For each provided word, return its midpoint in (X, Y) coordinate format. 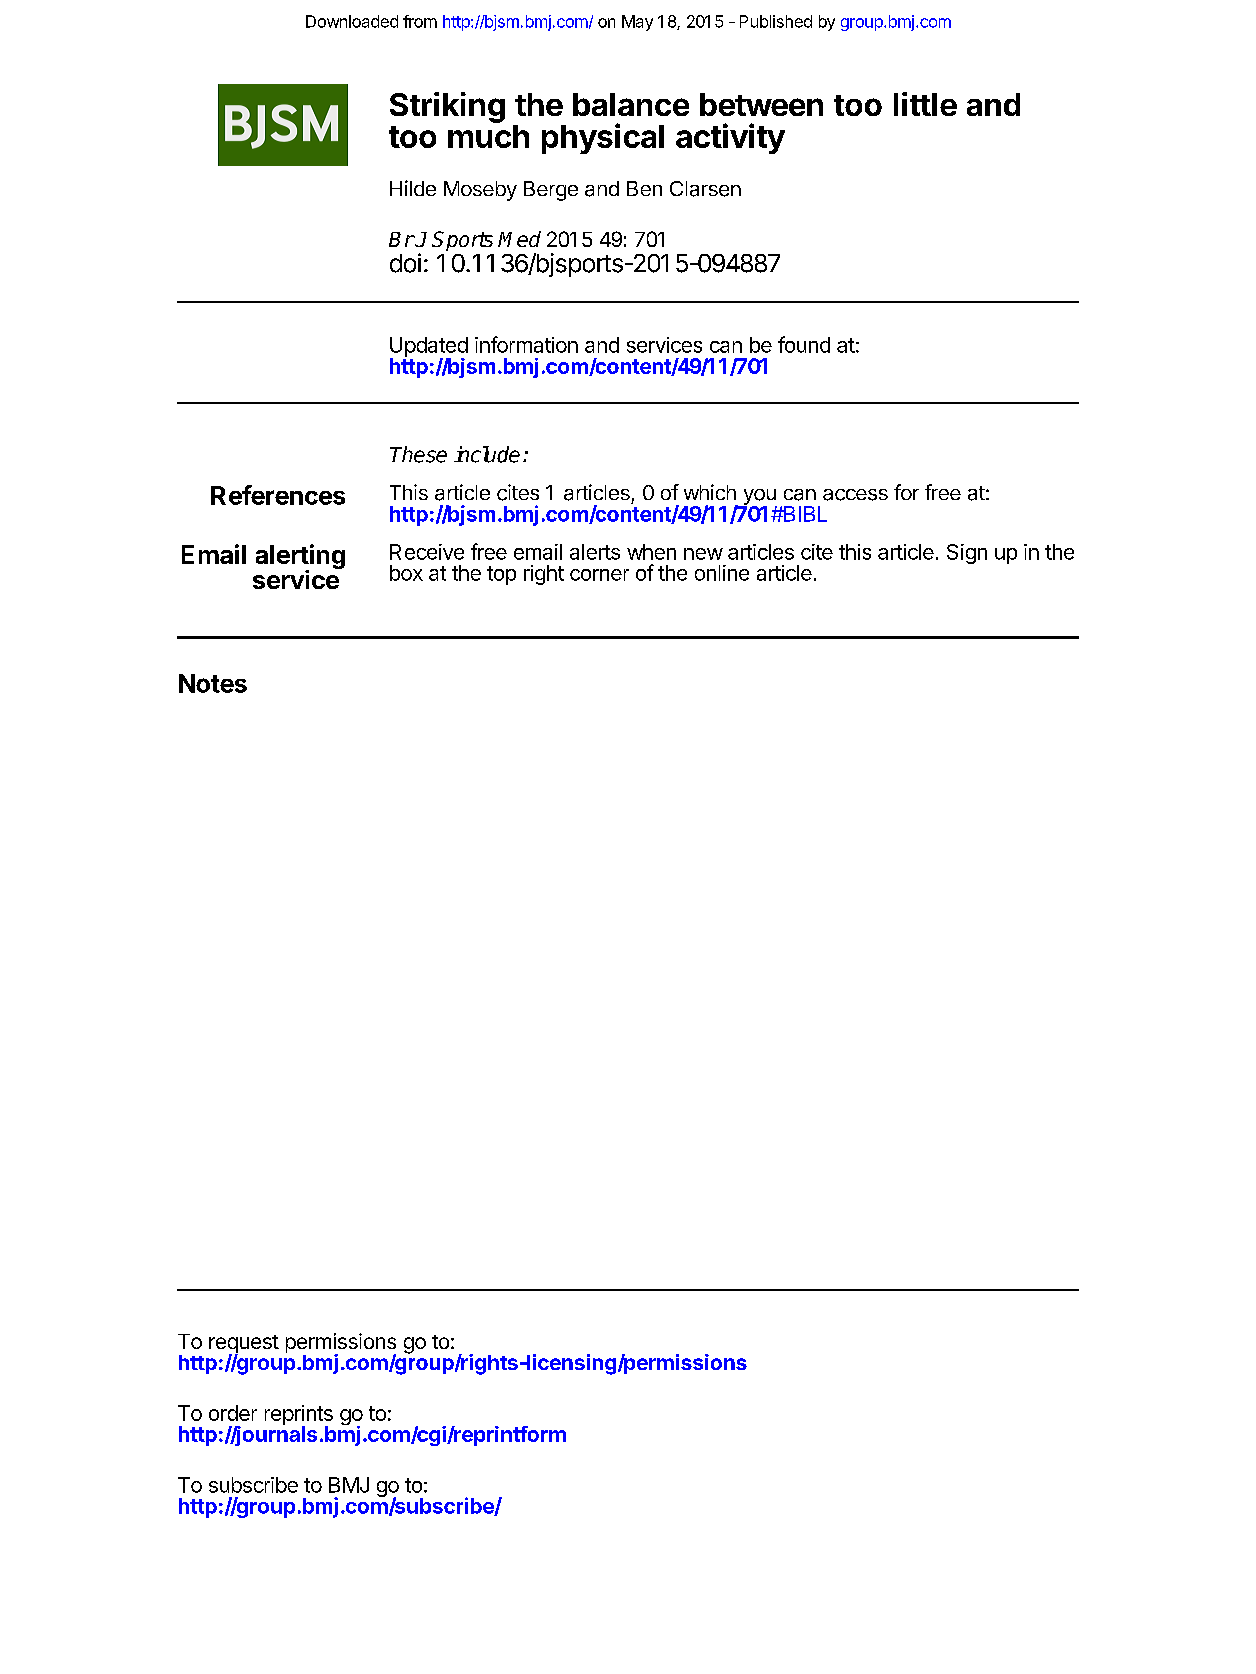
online (722, 573)
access (855, 495)
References (278, 495)
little (925, 104)
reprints (299, 1416)
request (244, 1345)
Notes (213, 683)
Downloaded (352, 21)
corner (599, 575)
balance (631, 104)
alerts (595, 552)
